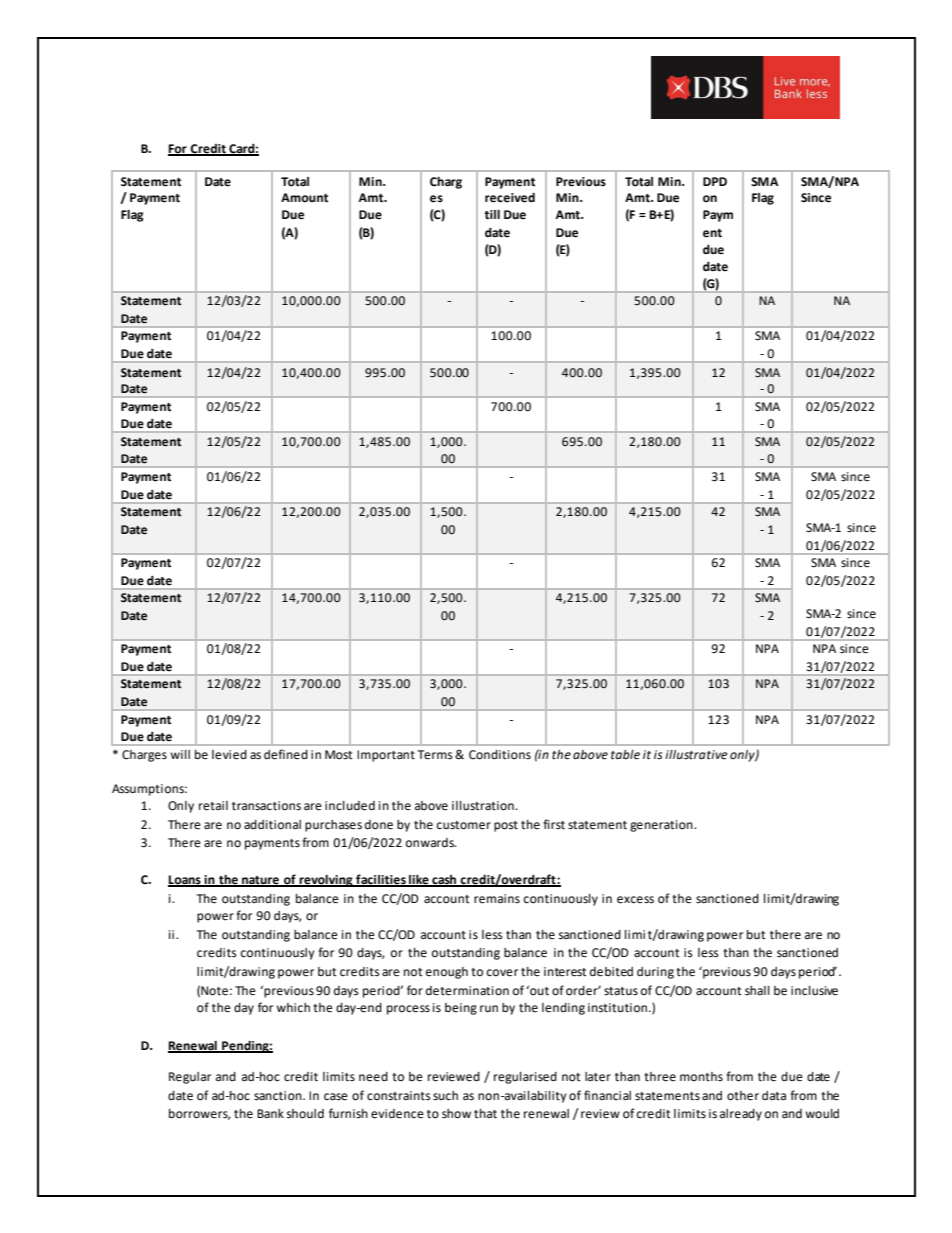 Image resolution: width=952 pixels, height=1233 pixels. I want to click on DPD, so click(715, 181).
